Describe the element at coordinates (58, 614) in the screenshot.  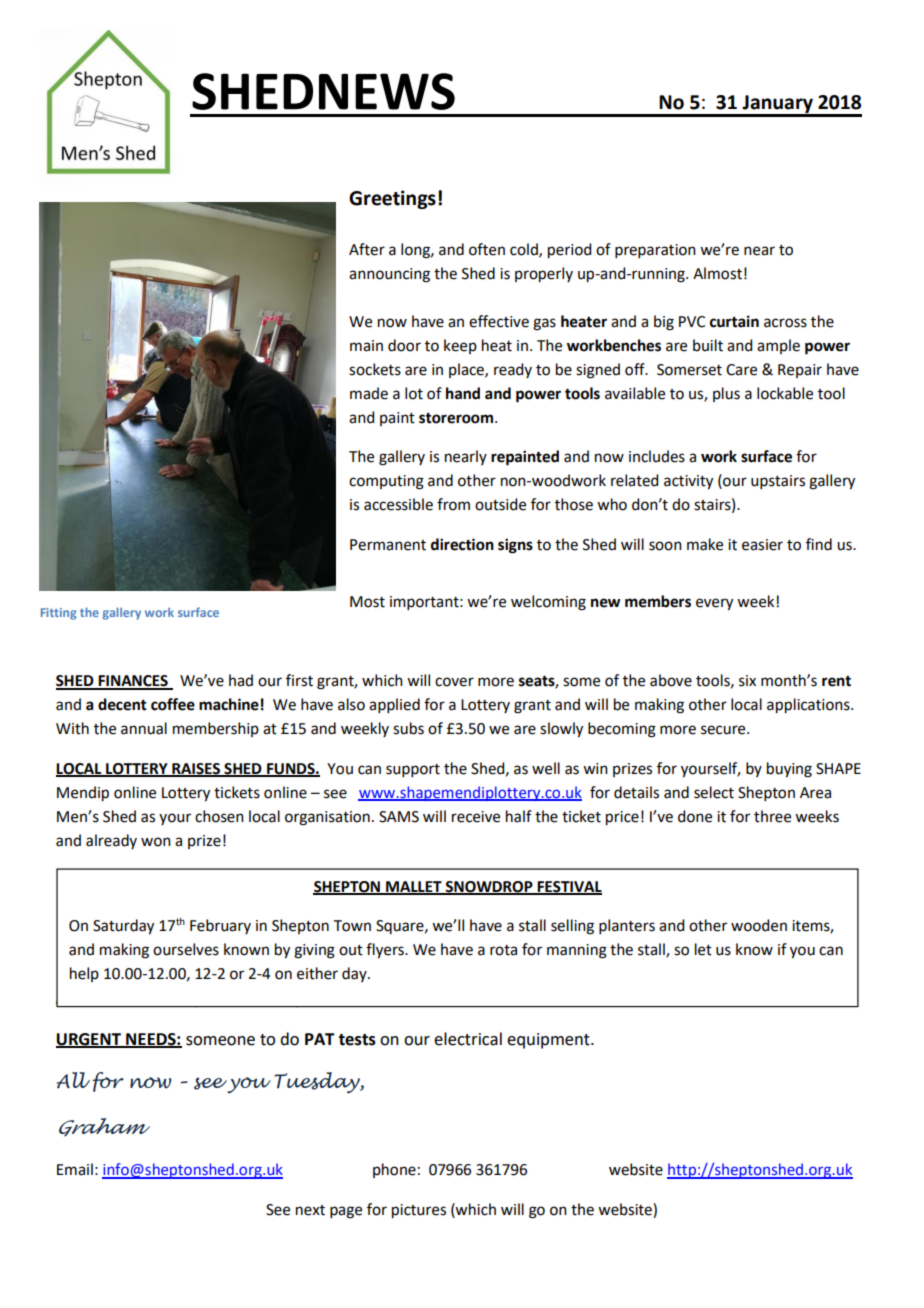
I see `Fitting` at that location.
